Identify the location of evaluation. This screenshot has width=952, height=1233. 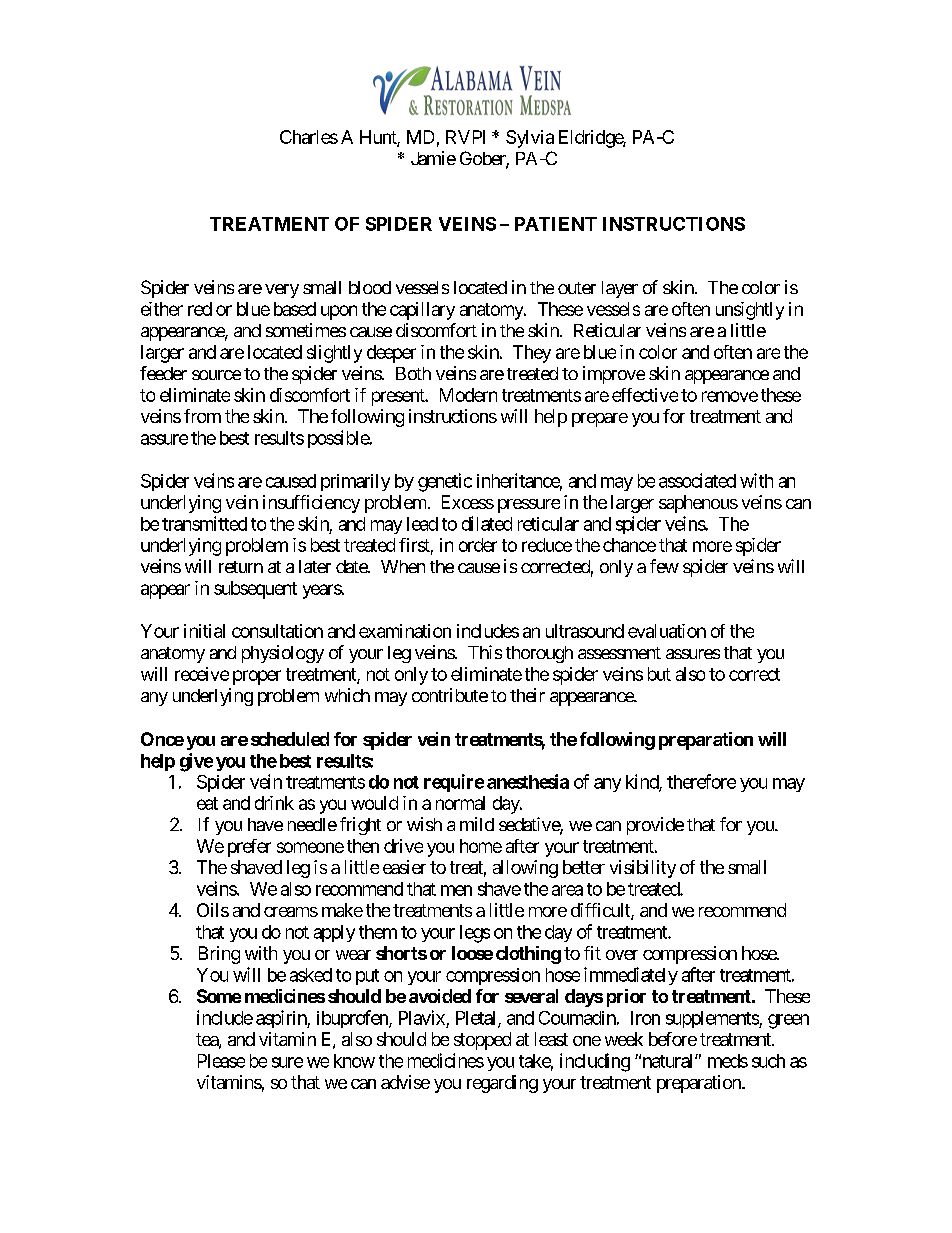
(667, 631).
